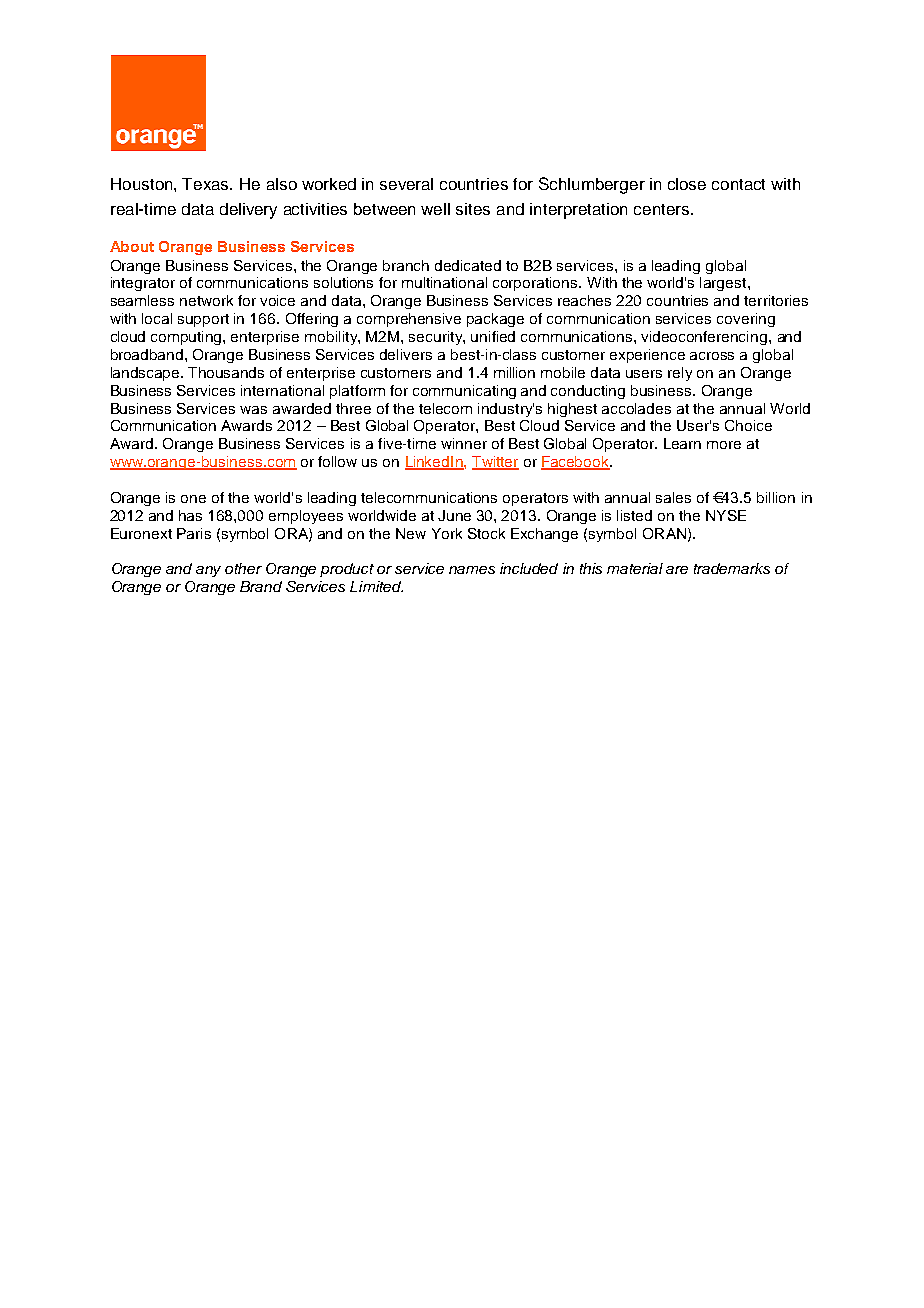 The width and height of the screenshot is (924, 1308). Describe the element at coordinates (208, 571) in the screenshot. I see `any` at that location.
